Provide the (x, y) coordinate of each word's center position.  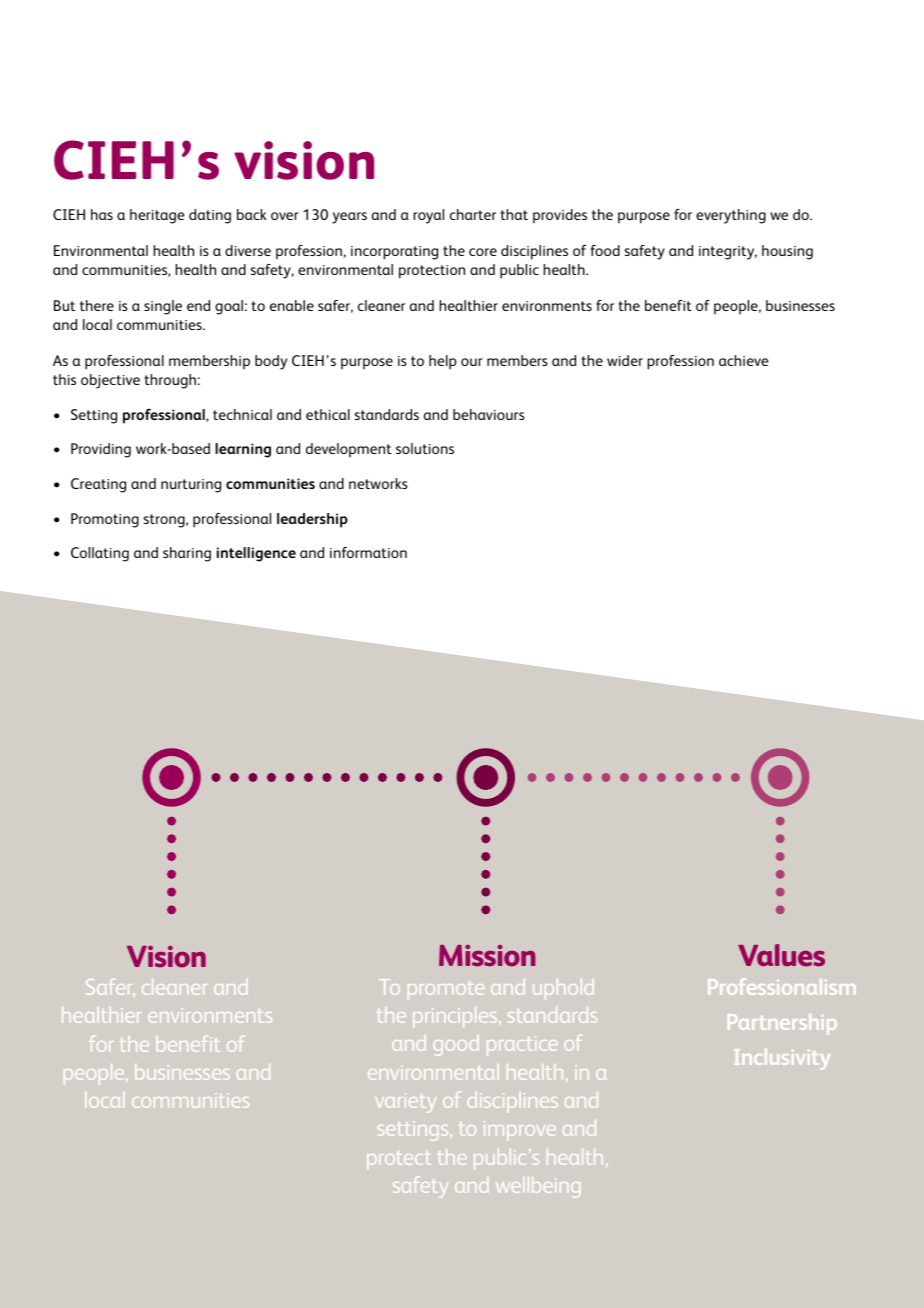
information (368, 552)
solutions (425, 448)
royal (428, 216)
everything (731, 216)
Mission (487, 956)
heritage (157, 216)
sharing (187, 554)
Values (781, 955)
